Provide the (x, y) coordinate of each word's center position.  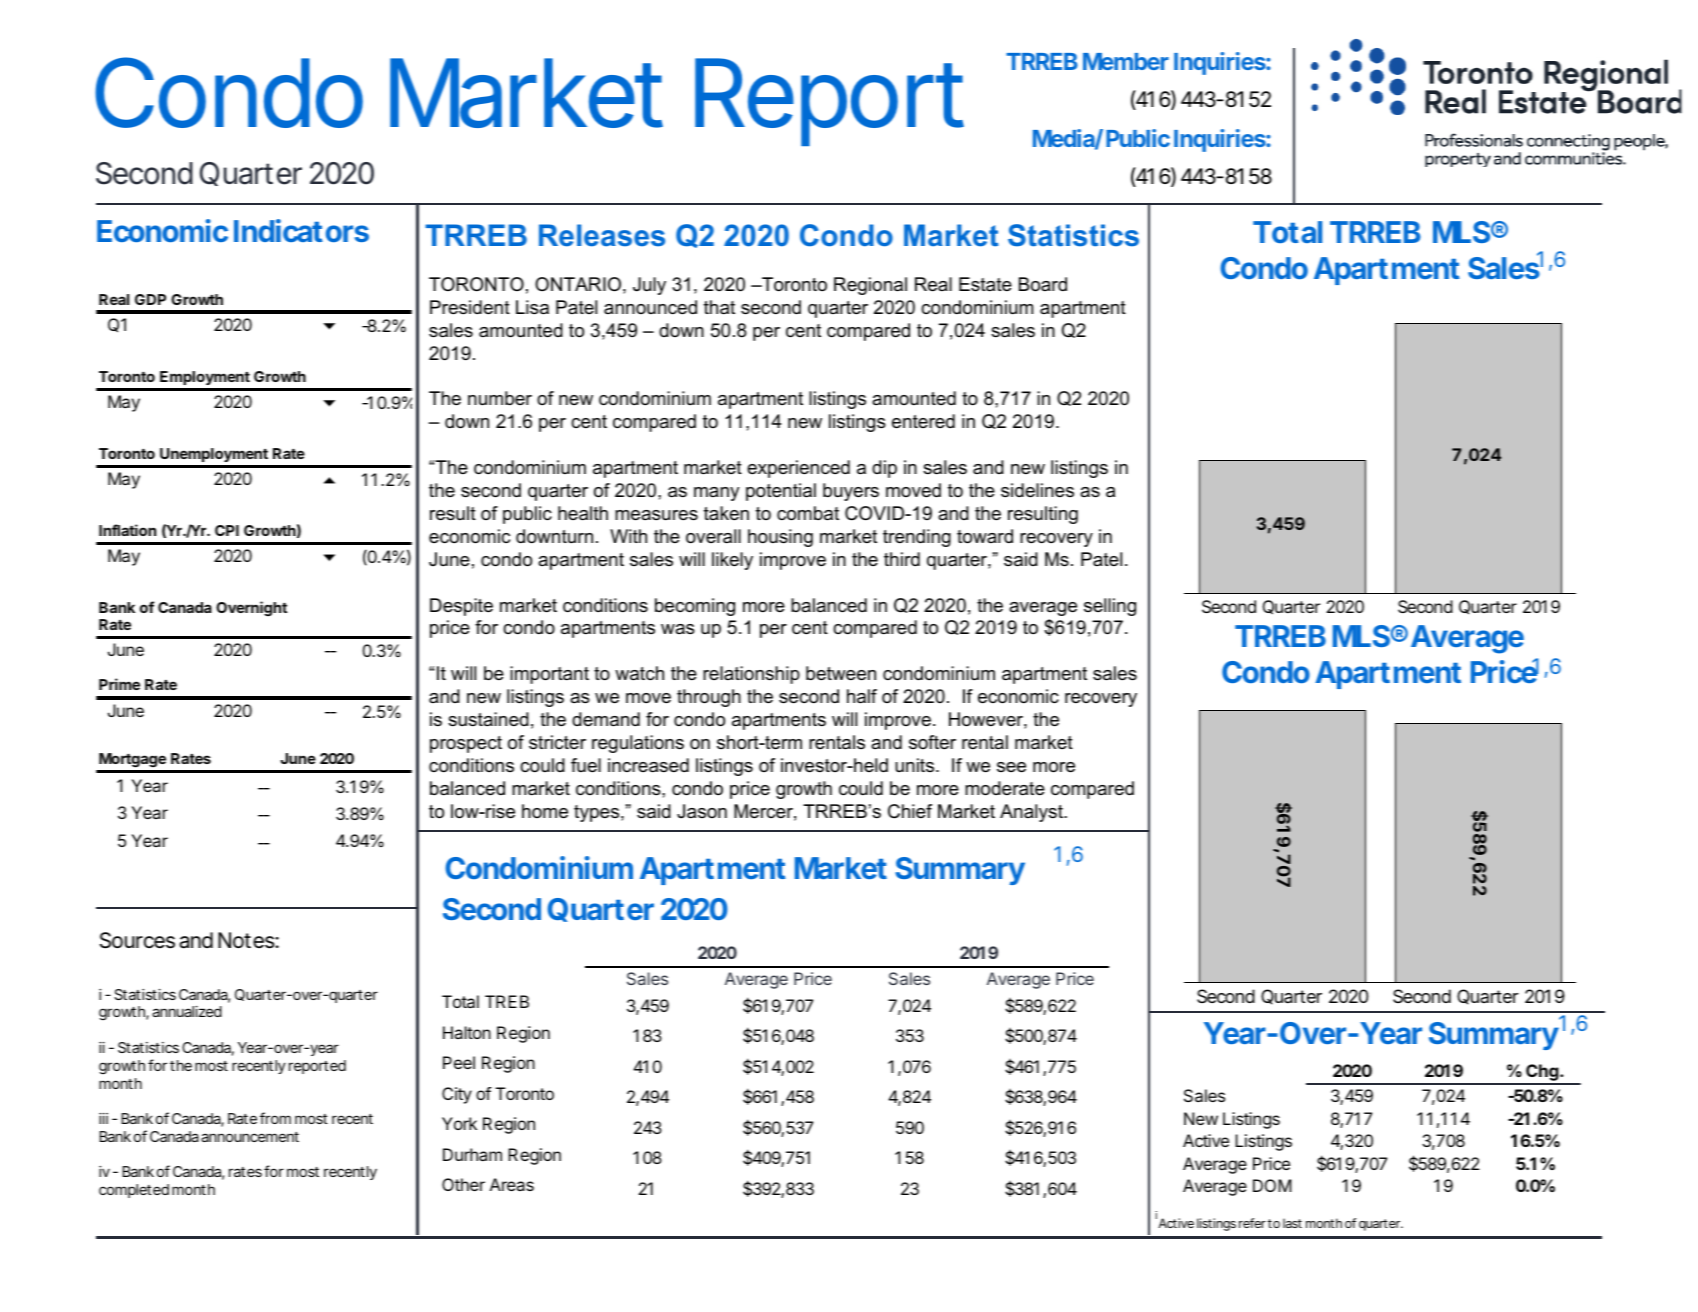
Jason (702, 811)
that (719, 307)
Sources (137, 940)
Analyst (1032, 813)
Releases (602, 235)
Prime (119, 684)
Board (1043, 284)
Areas (512, 1184)
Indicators (301, 230)
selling (1110, 607)
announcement (250, 1137)
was (678, 629)
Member (1126, 61)
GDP (150, 299)
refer (1252, 1223)
